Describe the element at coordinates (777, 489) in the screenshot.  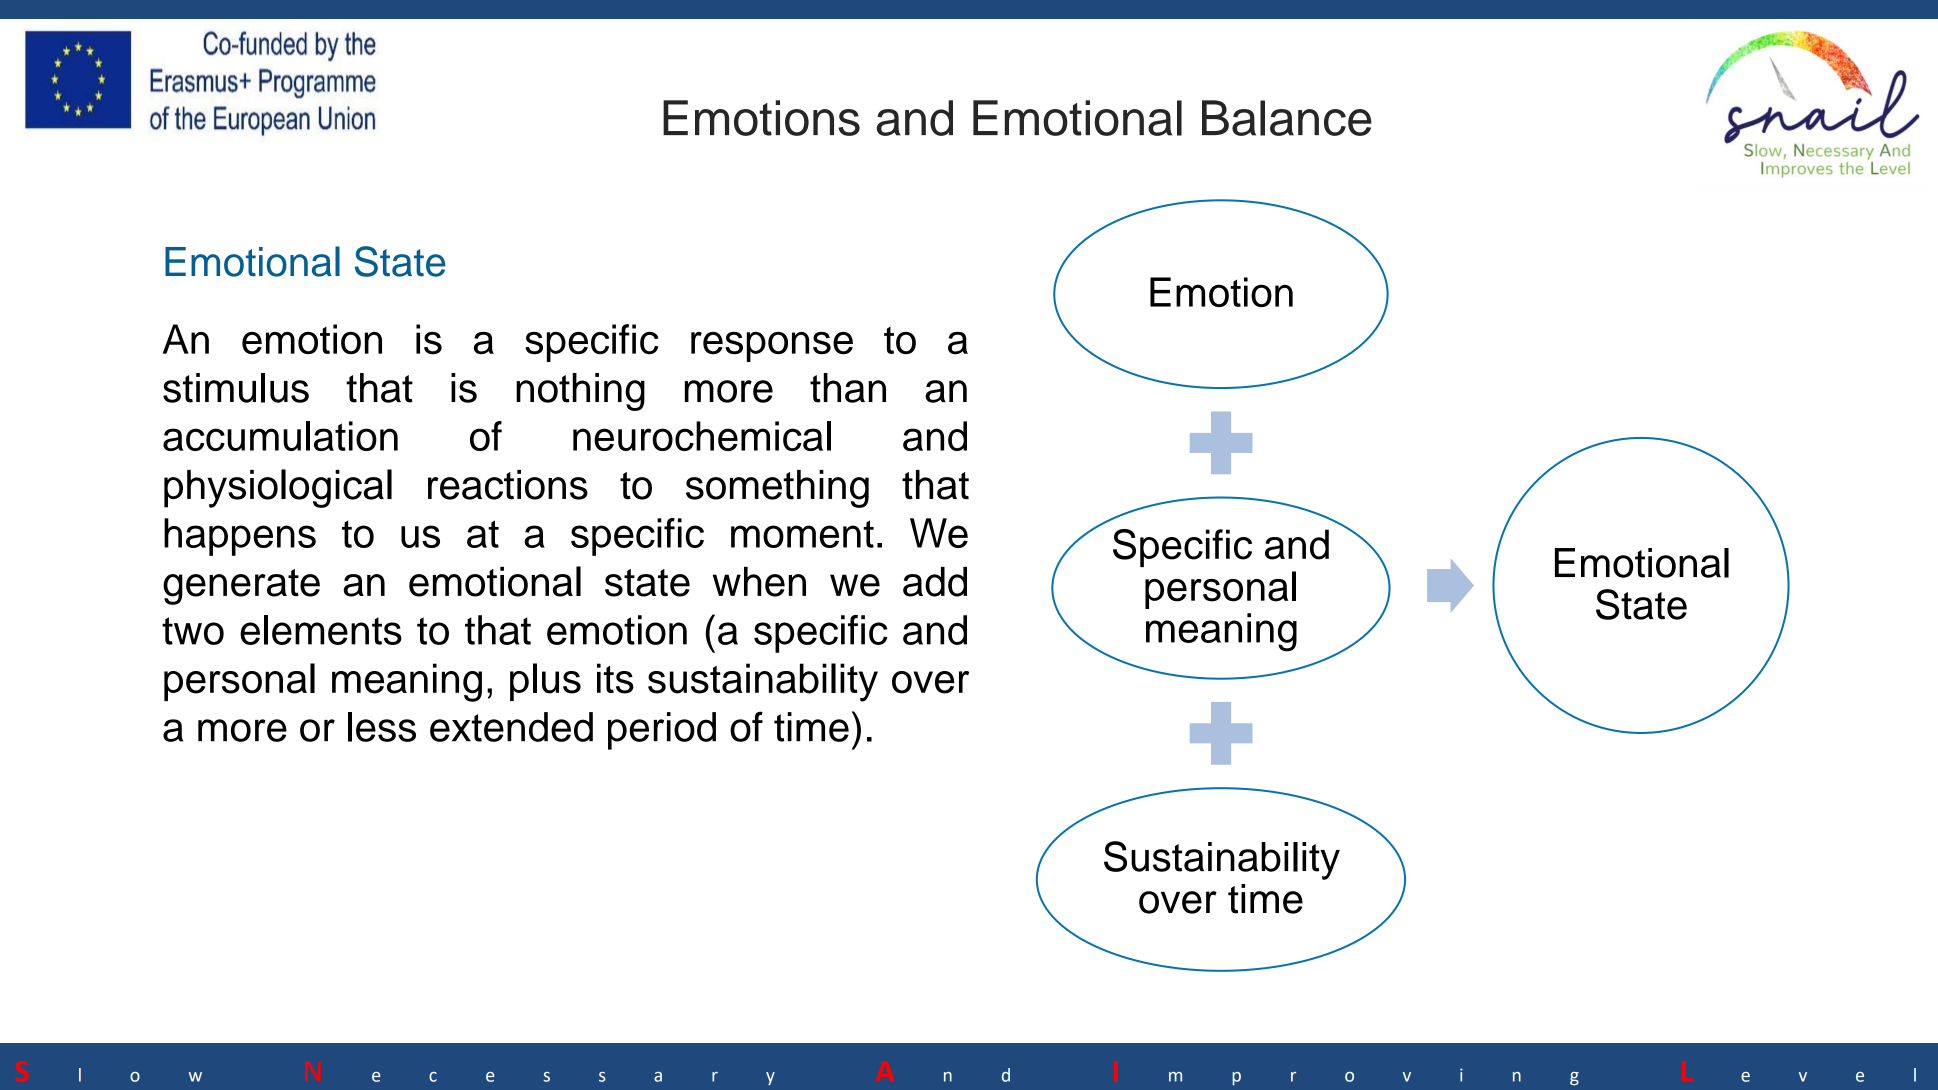
I see `something` at that location.
